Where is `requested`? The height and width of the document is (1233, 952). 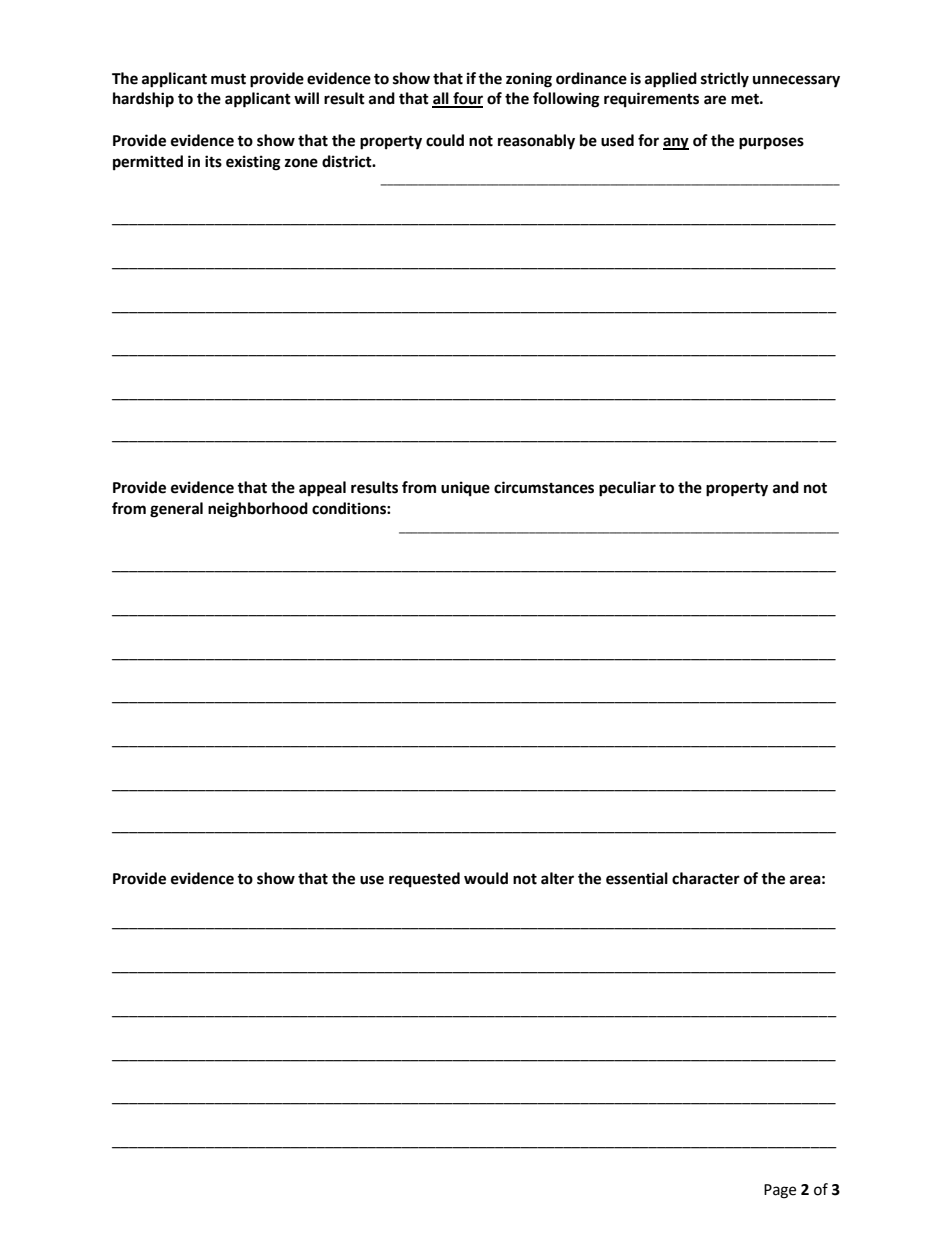
requested is located at coordinates (424, 880).
